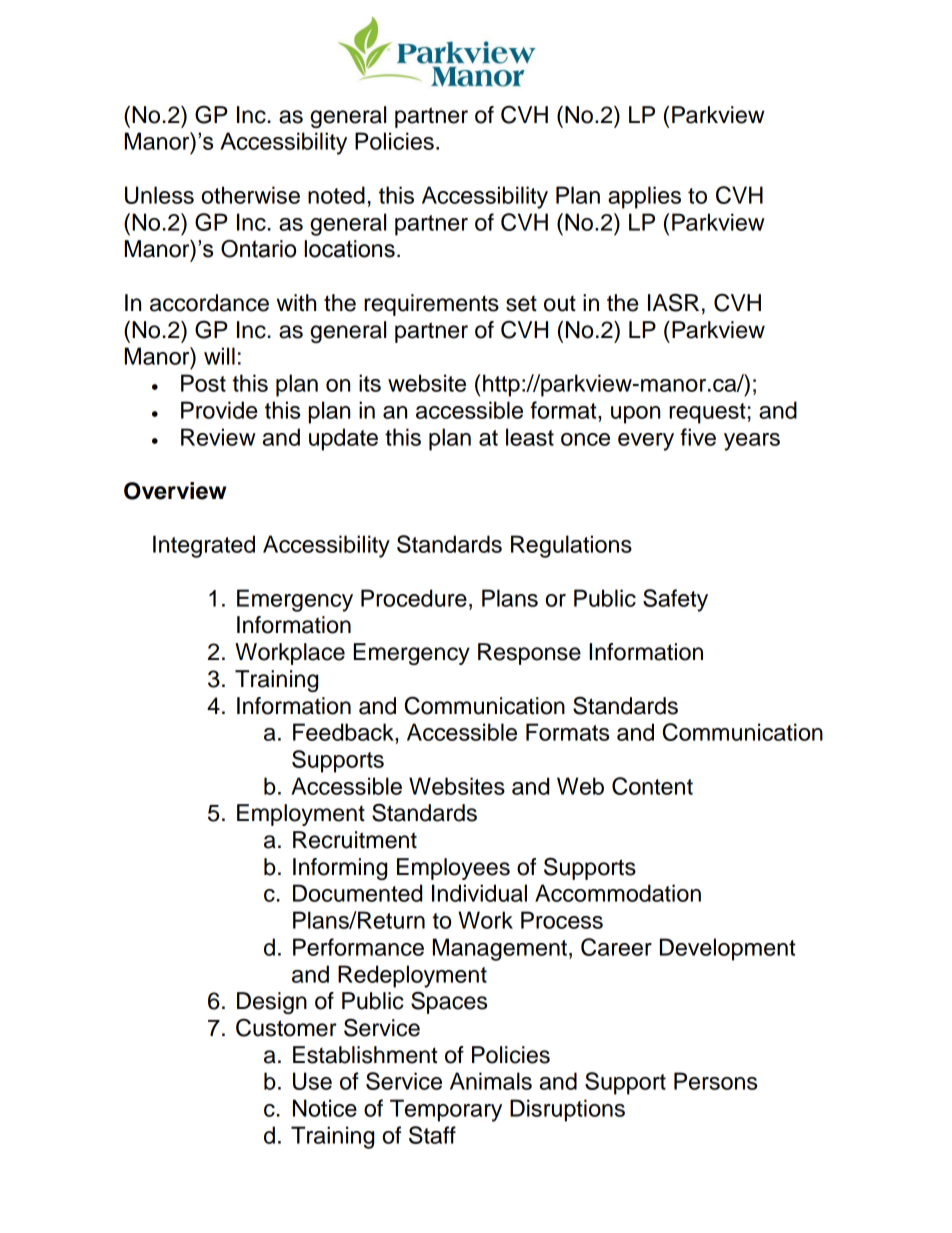 The image size is (952, 1233). What do you see at coordinates (698, 437) in the document?
I see `five` at bounding box center [698, 437].
